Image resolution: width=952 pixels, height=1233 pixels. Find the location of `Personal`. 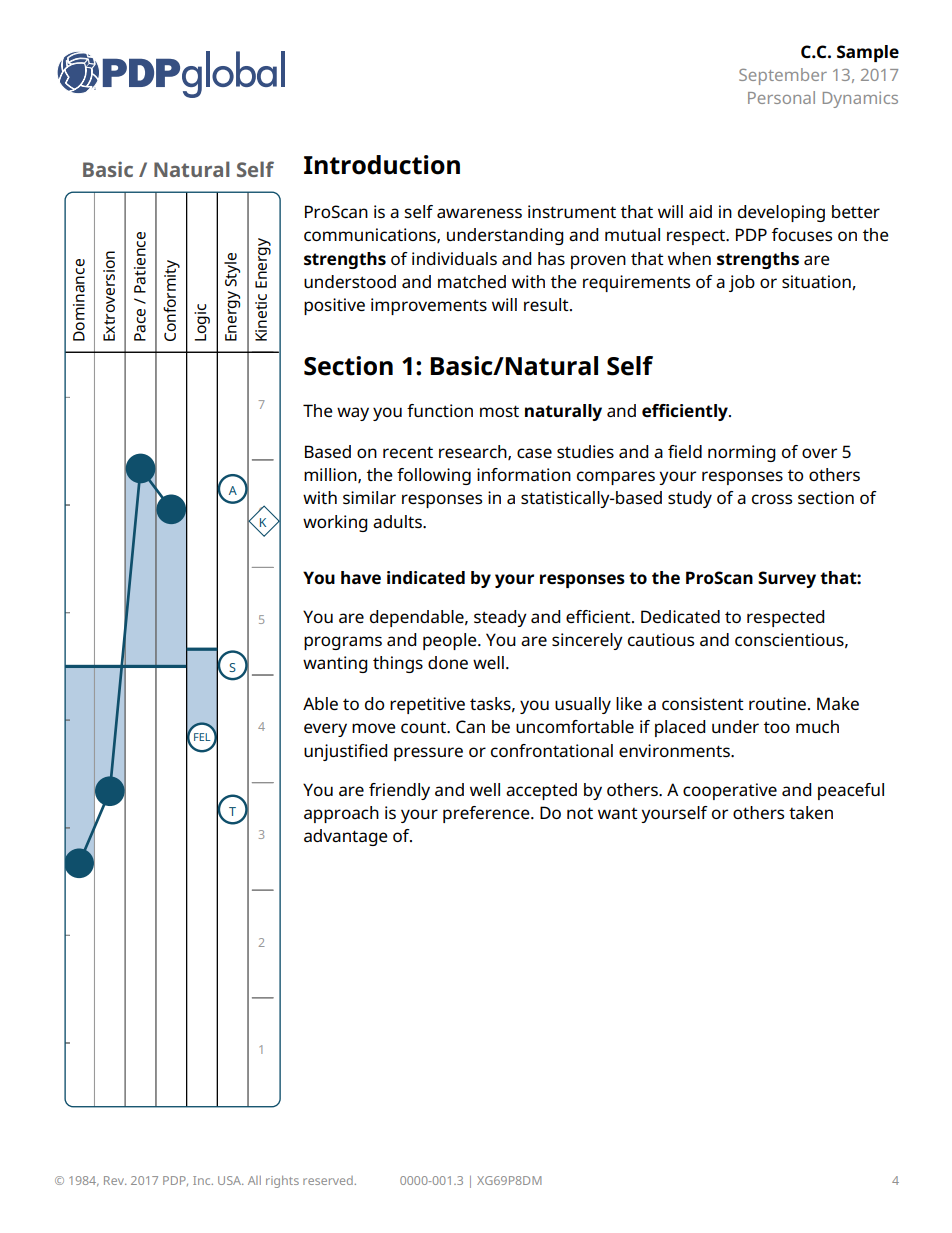

Personal is located at coordinates (781, 97).
